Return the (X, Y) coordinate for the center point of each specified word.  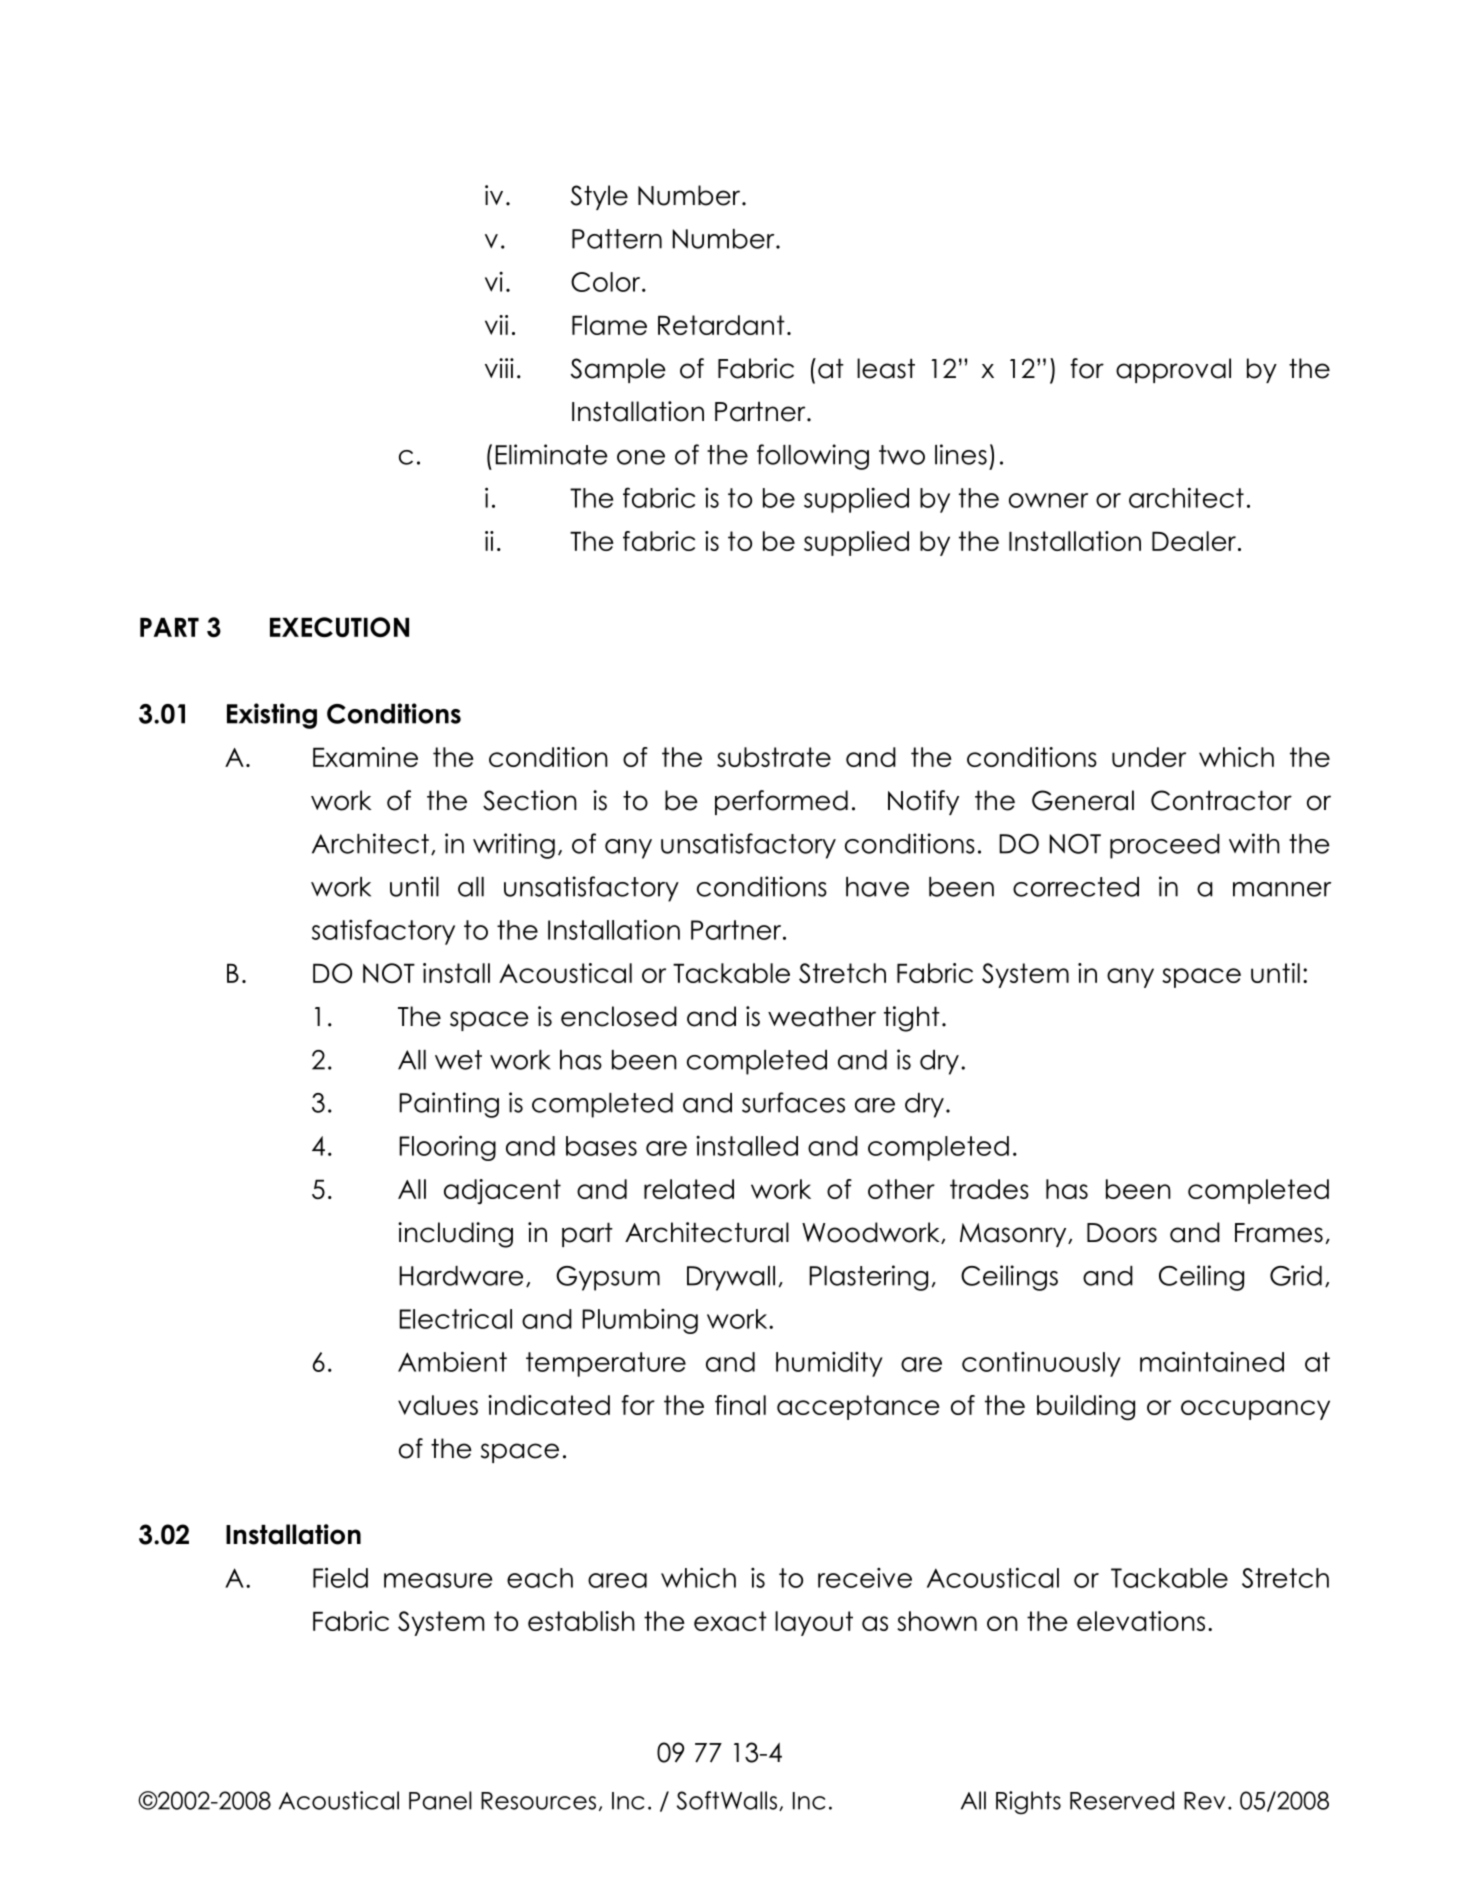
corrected (1076, 887)
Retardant (721, 325)
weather (822, 1016)
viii (499, 368)
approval (1173, 370)
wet (458, 1060)
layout (814, 1623)
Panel (440, 1800)
